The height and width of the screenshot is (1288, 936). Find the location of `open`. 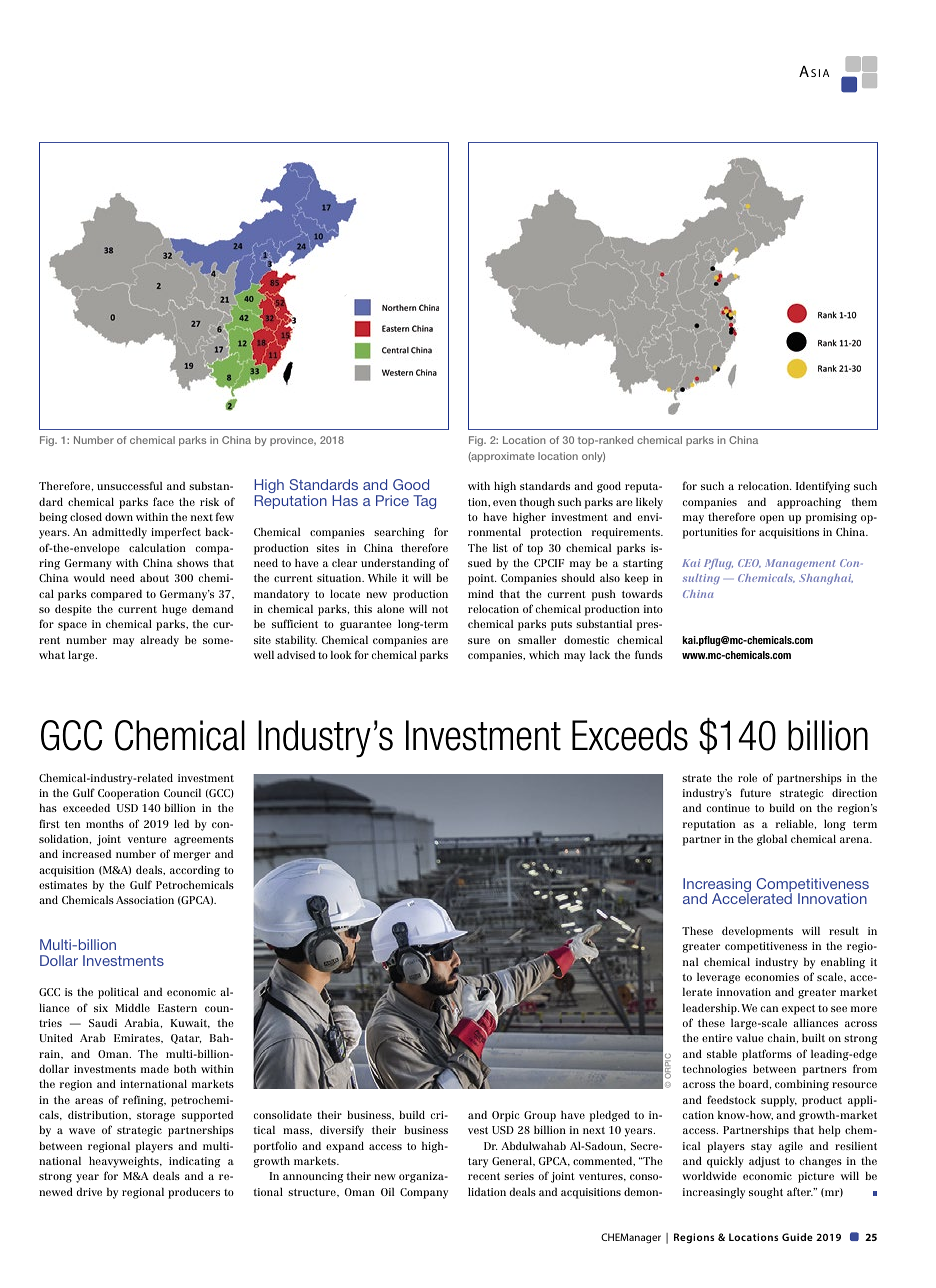

open is located at coordinates (772, 519).
